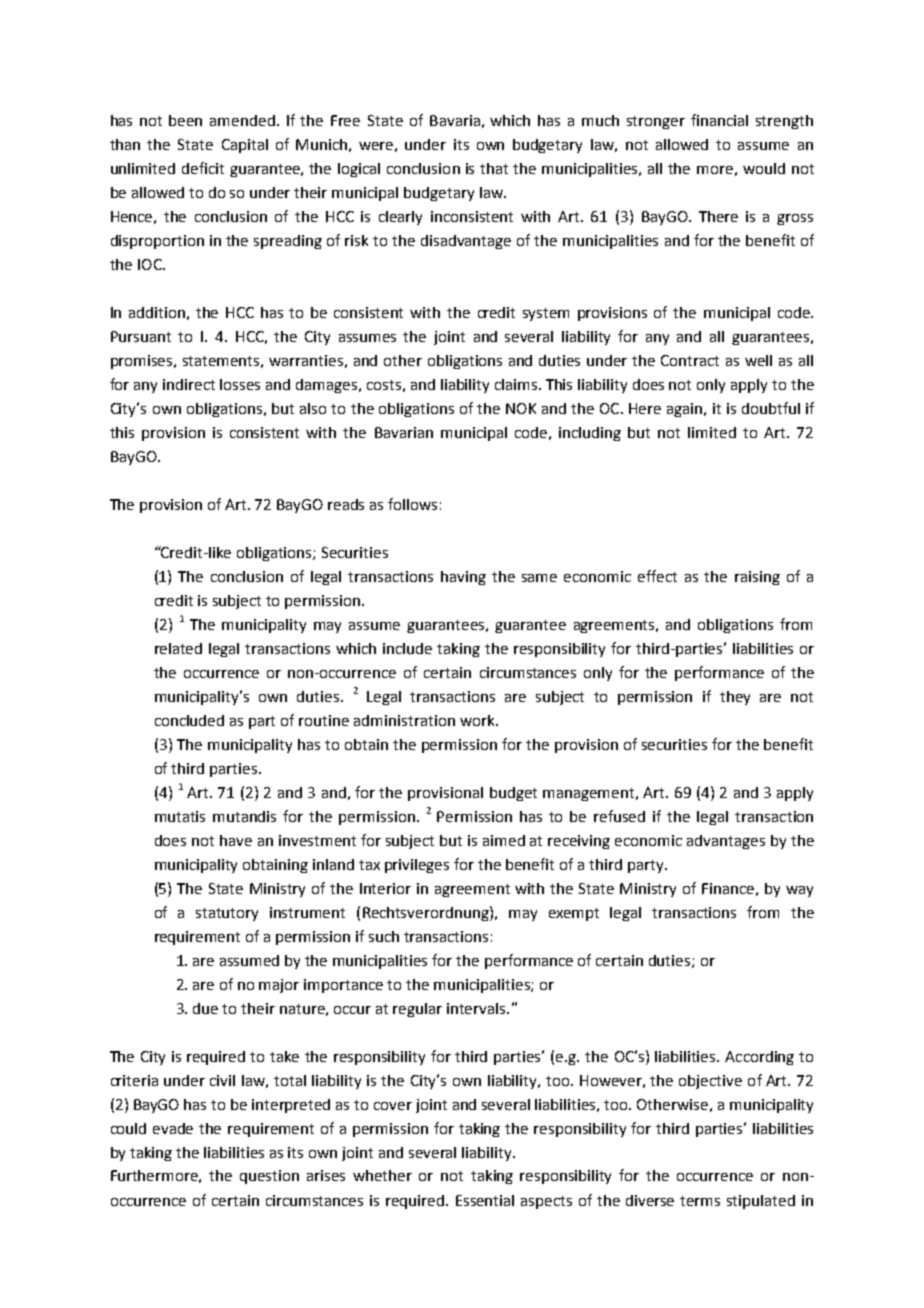  Describe the element at coordinates (735, 698) in the screenshot. I see `they` at that location.
